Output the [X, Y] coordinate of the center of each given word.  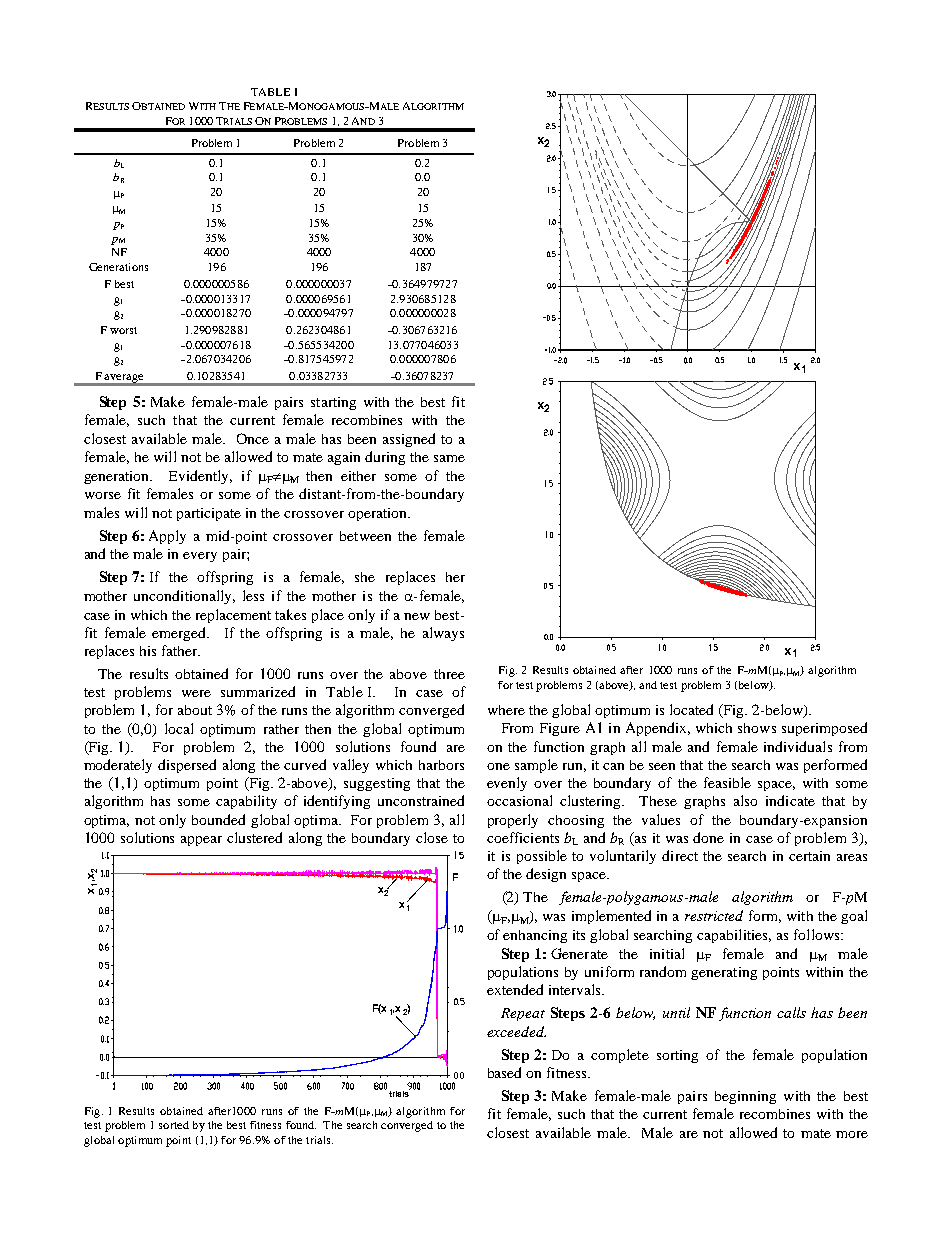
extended [515, 989]
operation [379, 514]
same [449, 458]
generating [724, 973]
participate [209, 514]
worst [123, 330]
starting [333, 403]
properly [513, 821]
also [745, 800]
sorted [174, 1125]
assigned [409, 440]
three [449, 674]
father [181, 650]
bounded [218, 819]
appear [201, 841]
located [691, 709]
